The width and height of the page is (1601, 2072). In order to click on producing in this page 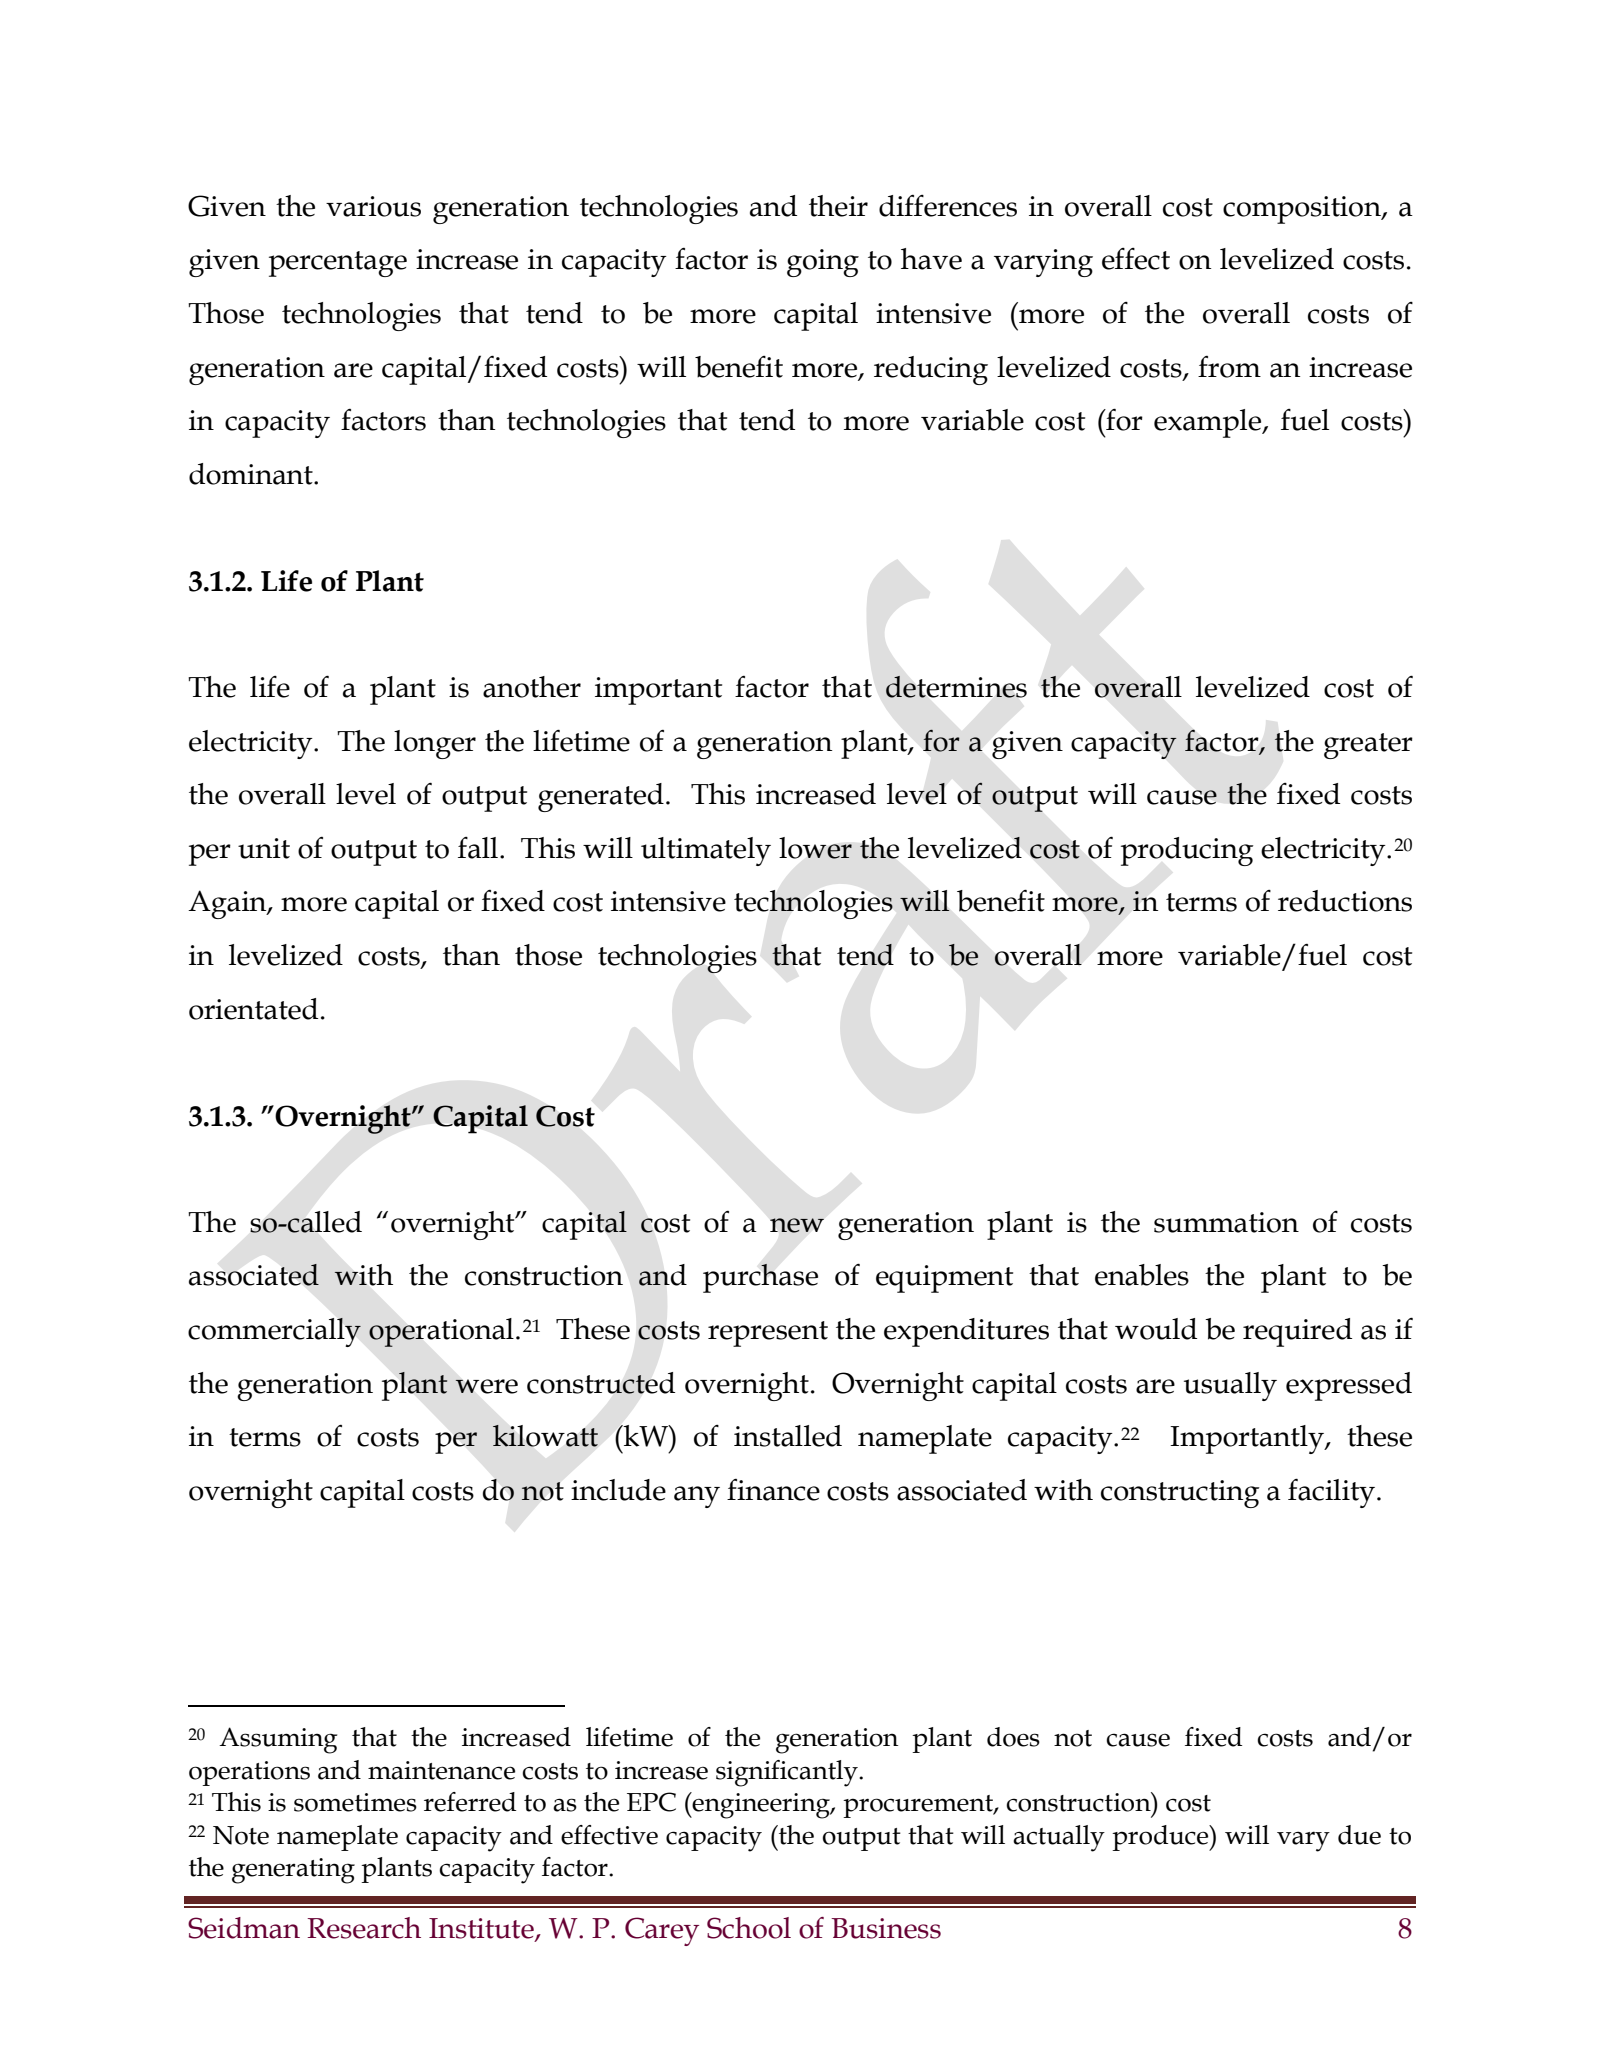, I will do `click(1187, 851)`.
